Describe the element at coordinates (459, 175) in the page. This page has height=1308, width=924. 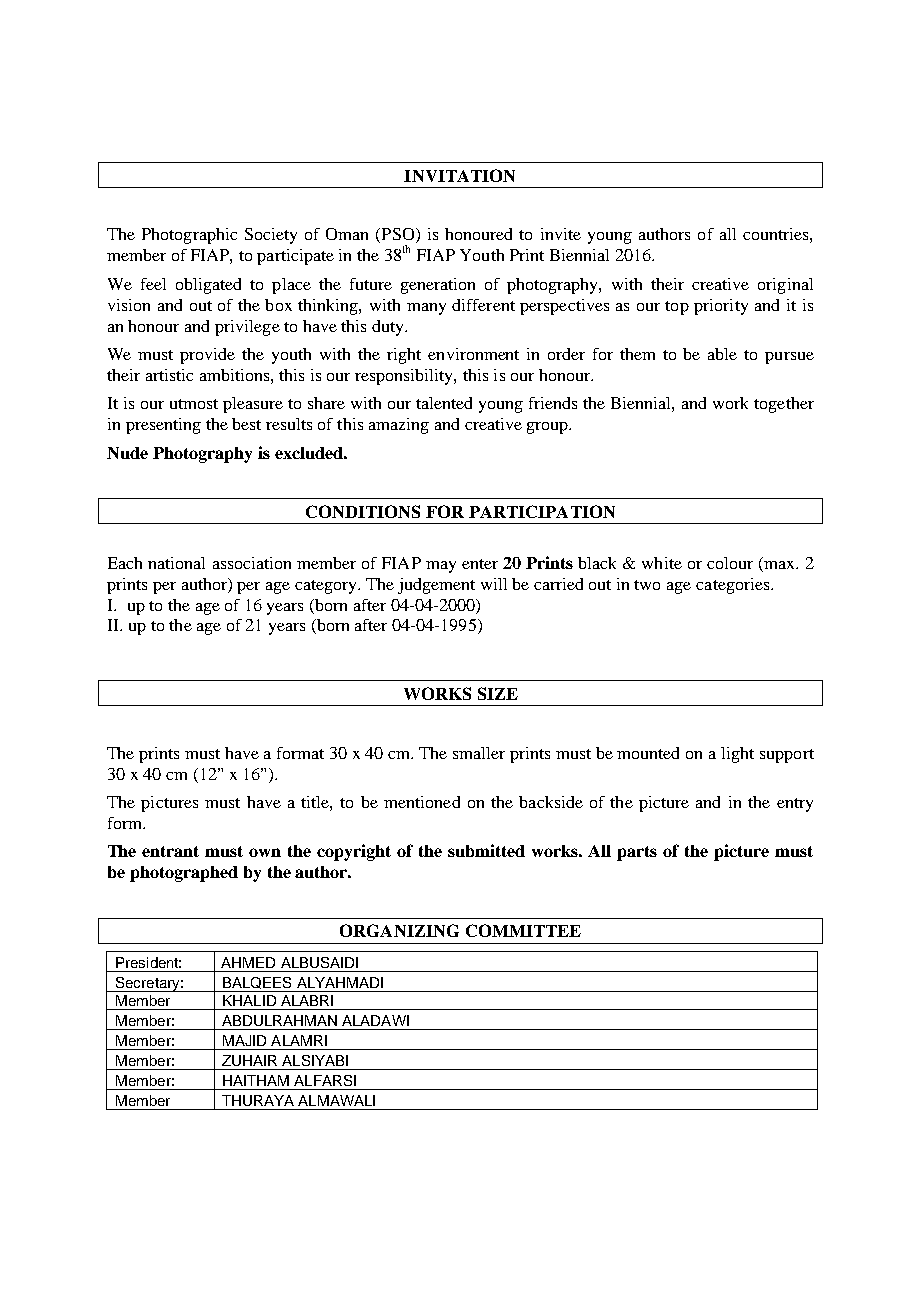
I see `INVITATION` at that location.
